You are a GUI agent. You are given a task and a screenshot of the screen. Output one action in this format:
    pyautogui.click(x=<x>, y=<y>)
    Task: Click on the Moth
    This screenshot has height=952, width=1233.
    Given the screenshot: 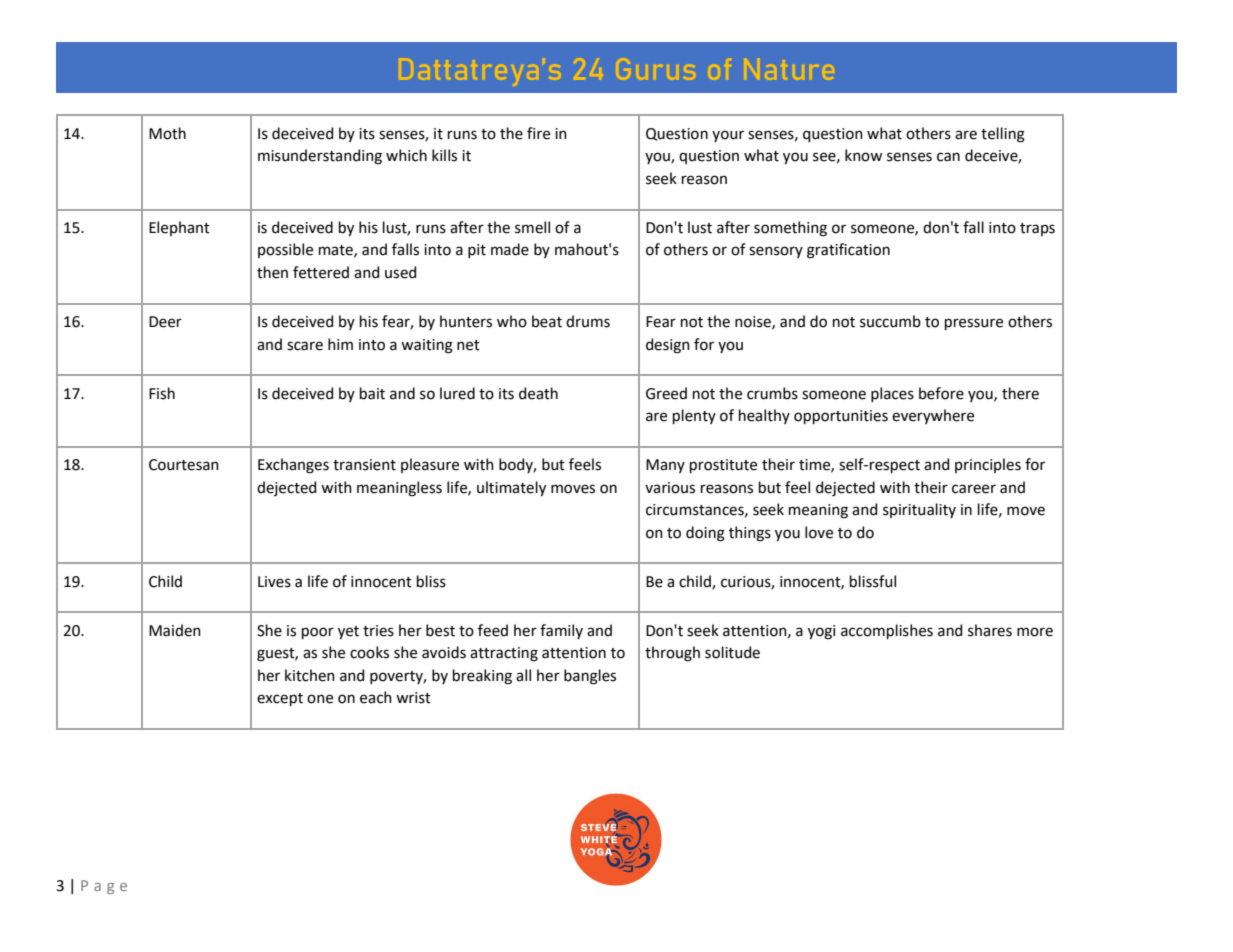 What is the action you would take?
    pyautogui.click(x=167, y=133)
